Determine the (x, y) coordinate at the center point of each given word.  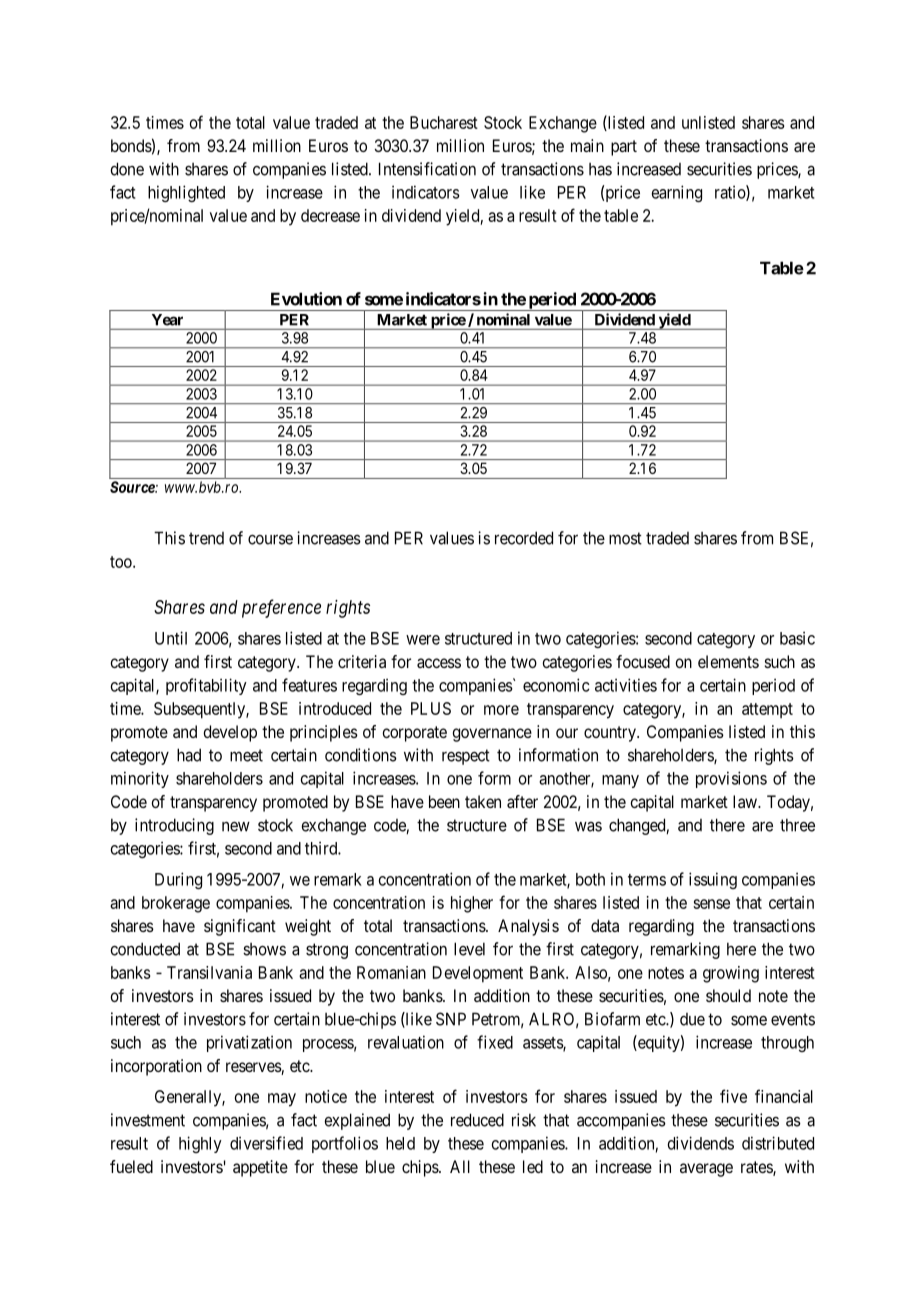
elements (728, 661)
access (439, 663)
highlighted (186, 193)
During (178, 880)
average (706, 1170)
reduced (477, 1120)
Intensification (427, 169)
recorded (524, 538)
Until (171, 638)
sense (711, 904)
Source (133, 487)
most (625, 538)
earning (677, 193)
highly (200, 1144)
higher (472, 904)
